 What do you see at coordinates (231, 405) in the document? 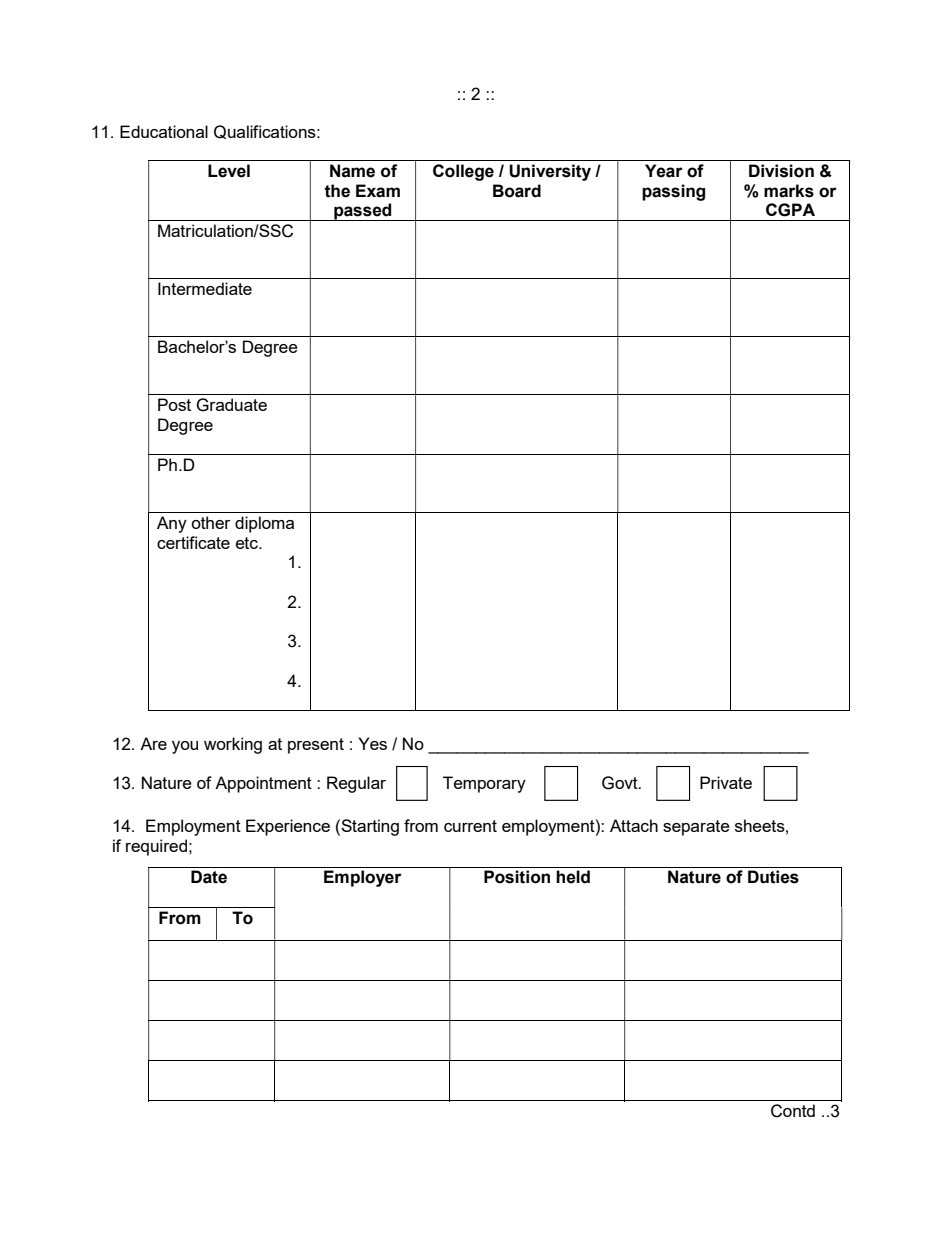
I see `Graduate` at bounding box center [231, 405].
